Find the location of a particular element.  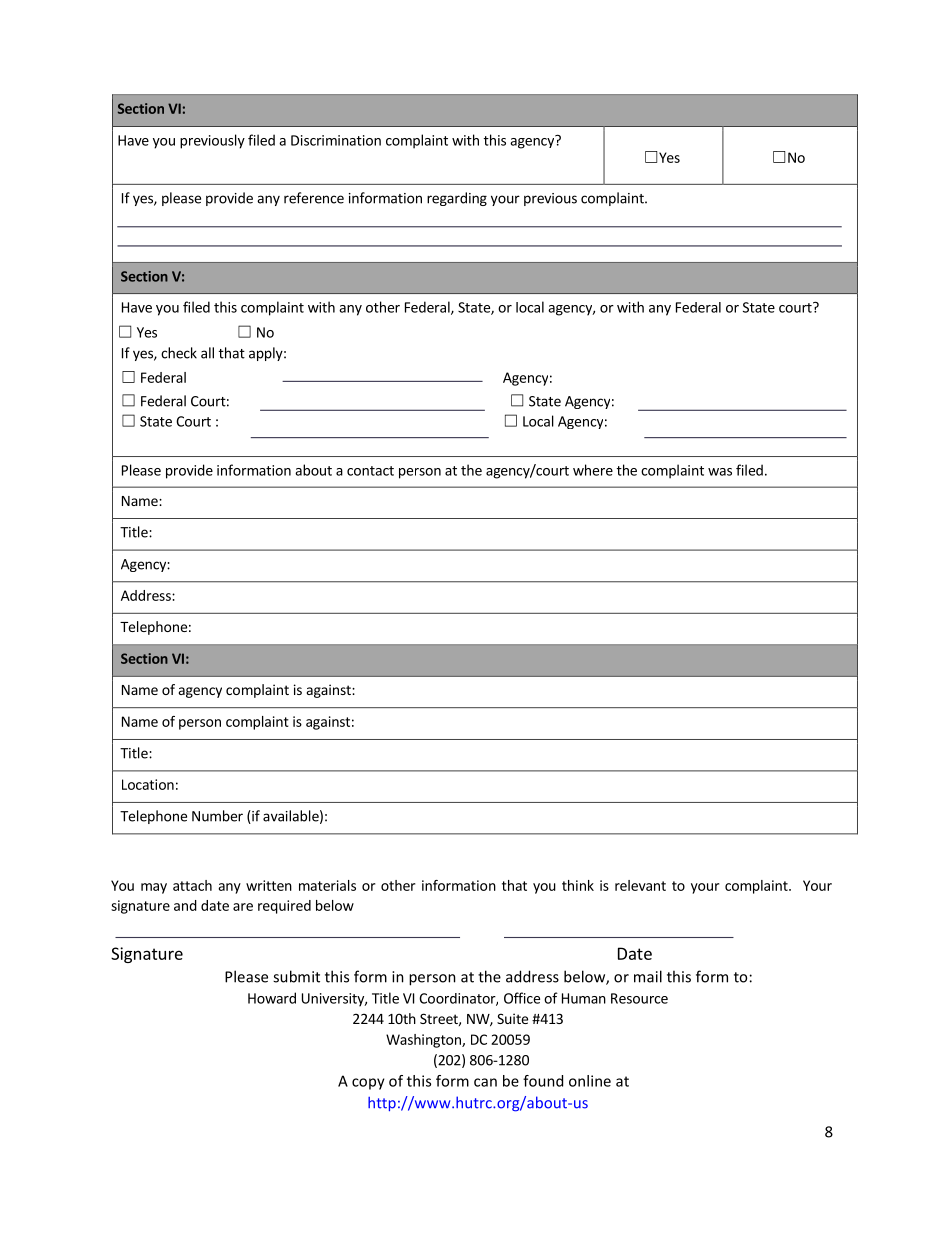

all is located at coordinates (207, 353).
